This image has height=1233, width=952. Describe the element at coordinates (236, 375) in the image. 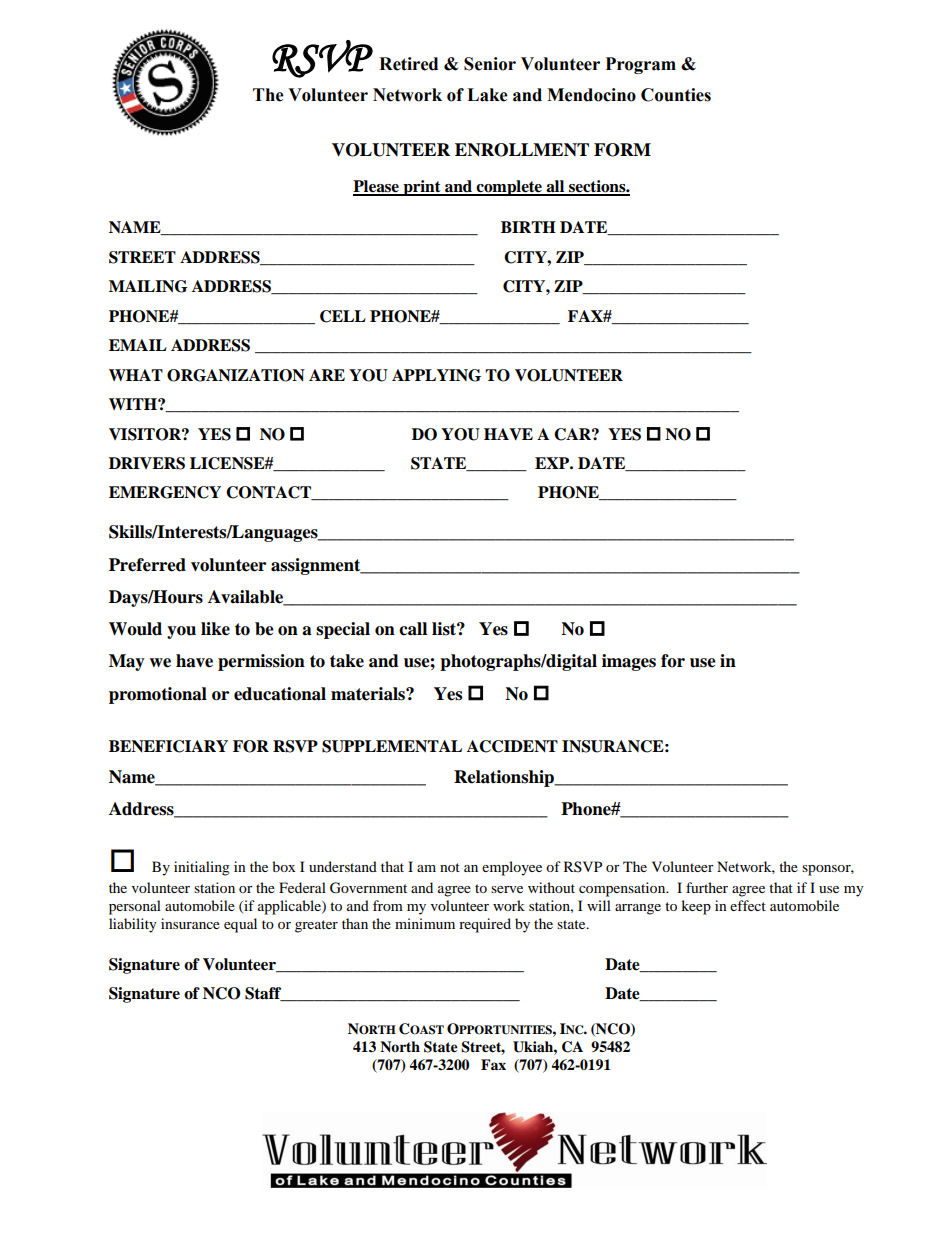

I see `ORGANIZATION` at that location.
